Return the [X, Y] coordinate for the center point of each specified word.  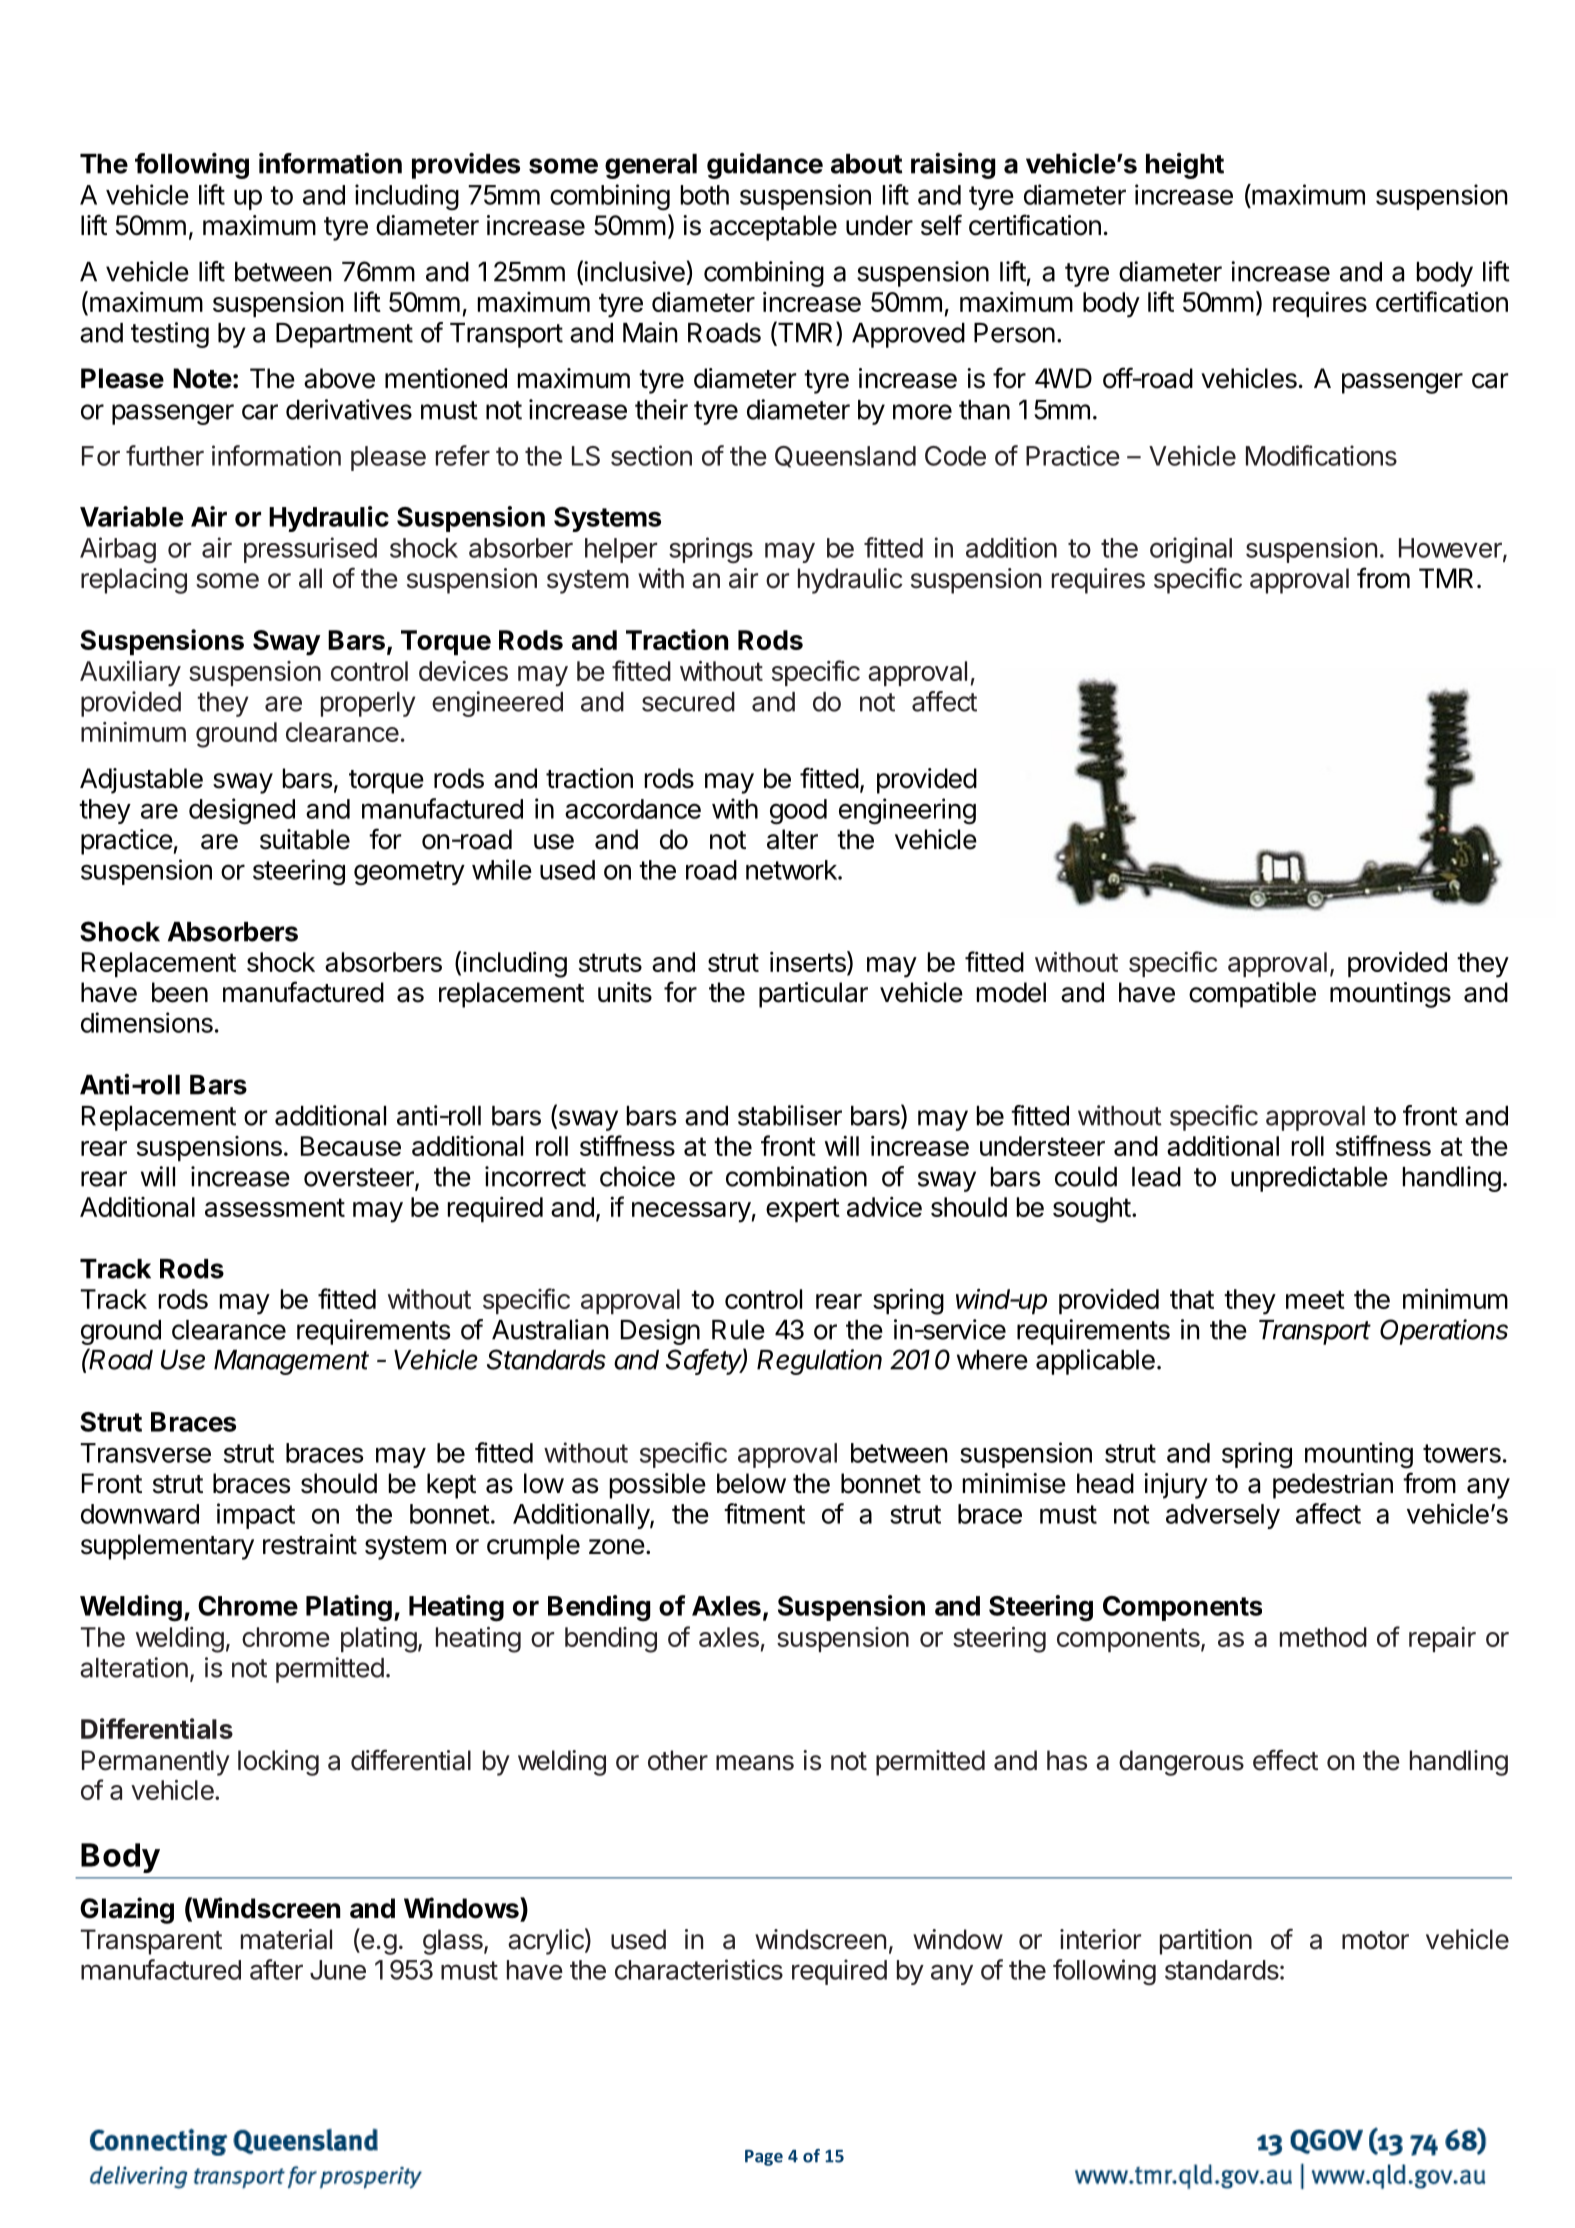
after [276, 1969]
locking [278, 1763]
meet [1315, 1299]
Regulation [819, 1362]
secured [688, 702]
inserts [809, 961]
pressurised [310, 550]
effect [1285, 1760]
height [1185, 166]
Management [291, 1362]
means [755, 1763]
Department [344, 335]
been [180, 992]
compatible [1252, 995]
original [1191, 550]
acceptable [773, 228]
